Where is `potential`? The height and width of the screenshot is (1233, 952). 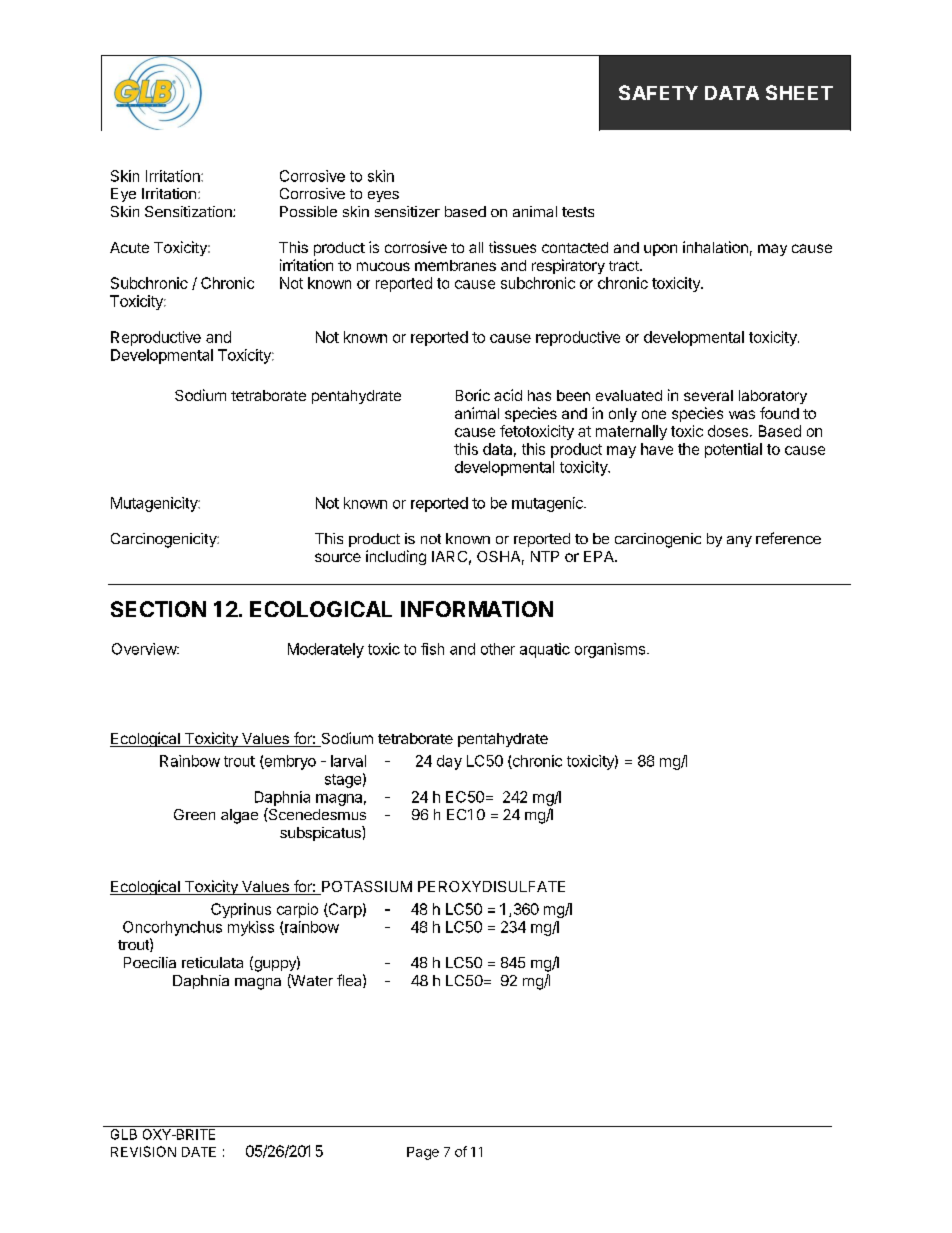 potential is located at coordinates (733, 450).
